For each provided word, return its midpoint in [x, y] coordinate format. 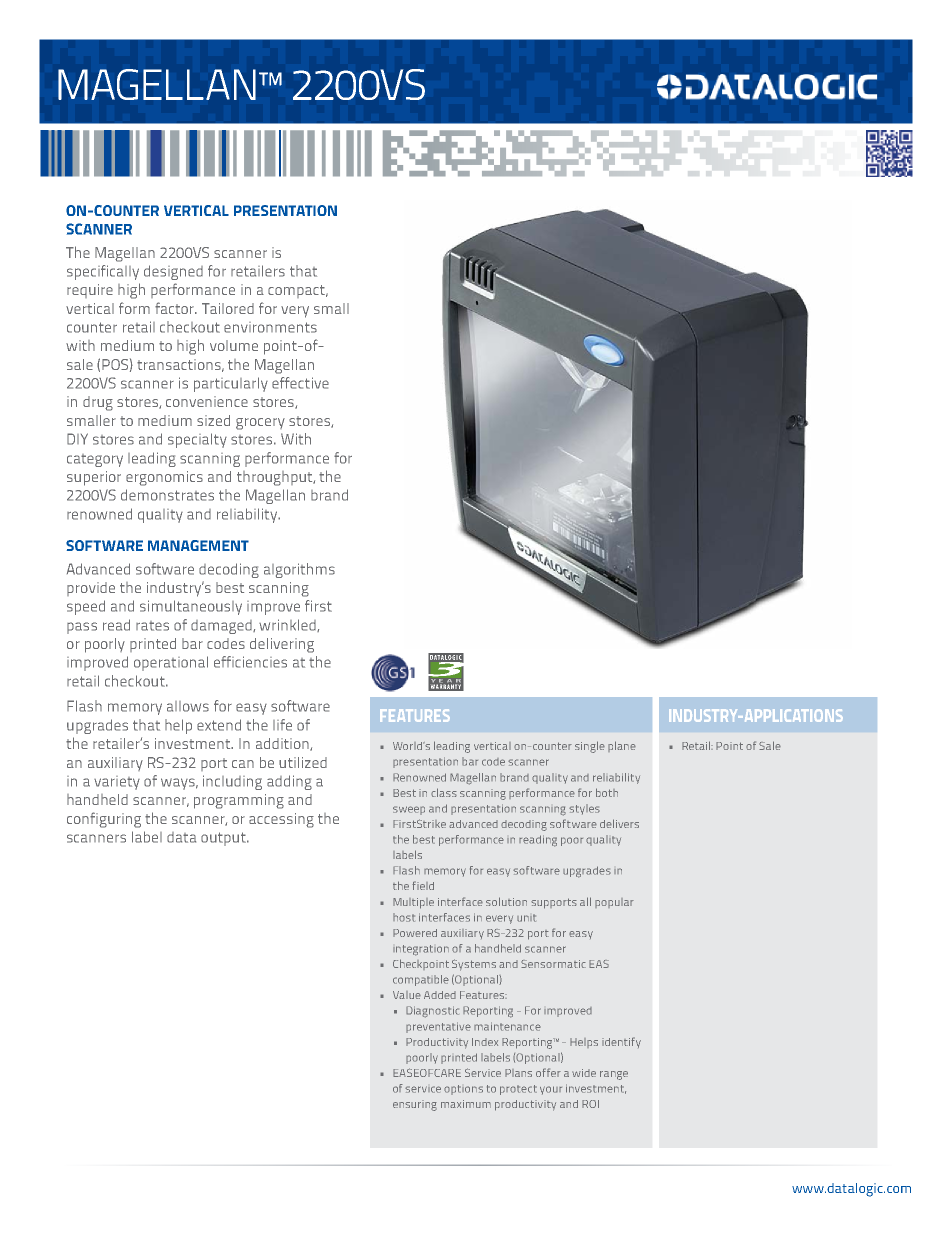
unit [526, 918]
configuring [104, 820]
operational [171, 663]
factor [175, 308]
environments [270, 327]
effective [300, 383]
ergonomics [164, 478]
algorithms [299, 570]
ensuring [415, 1105]
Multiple [413, 903]
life [282, 725]
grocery [260, 424]
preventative [438, 1027]
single [590, 747]
